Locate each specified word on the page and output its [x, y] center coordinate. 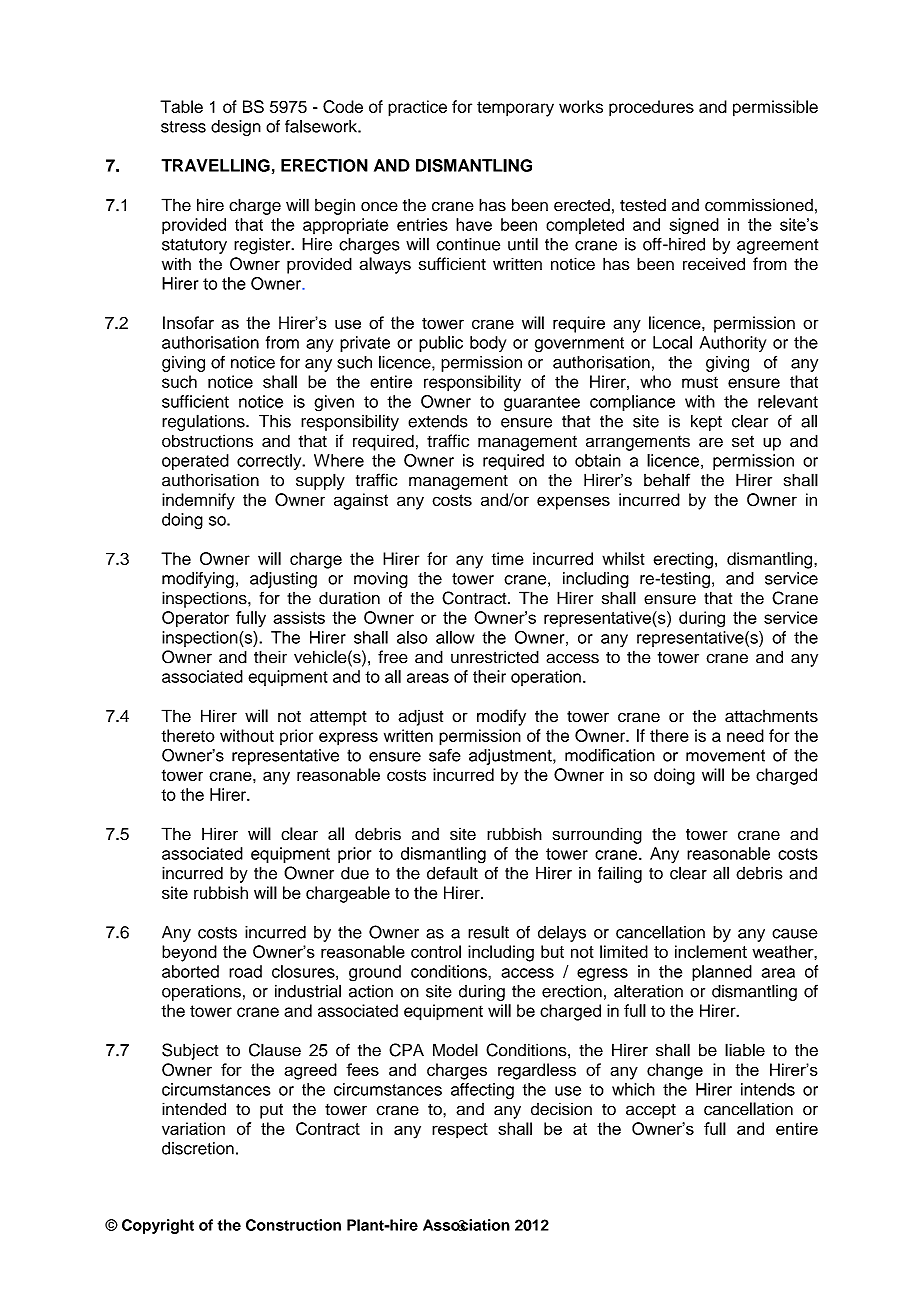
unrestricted [495, 657]
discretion [198, 1148]
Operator [195, 619]
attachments [771, 716]
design [236, 128]
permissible [775, 108]
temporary [515, 109]
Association [466, 1225]
